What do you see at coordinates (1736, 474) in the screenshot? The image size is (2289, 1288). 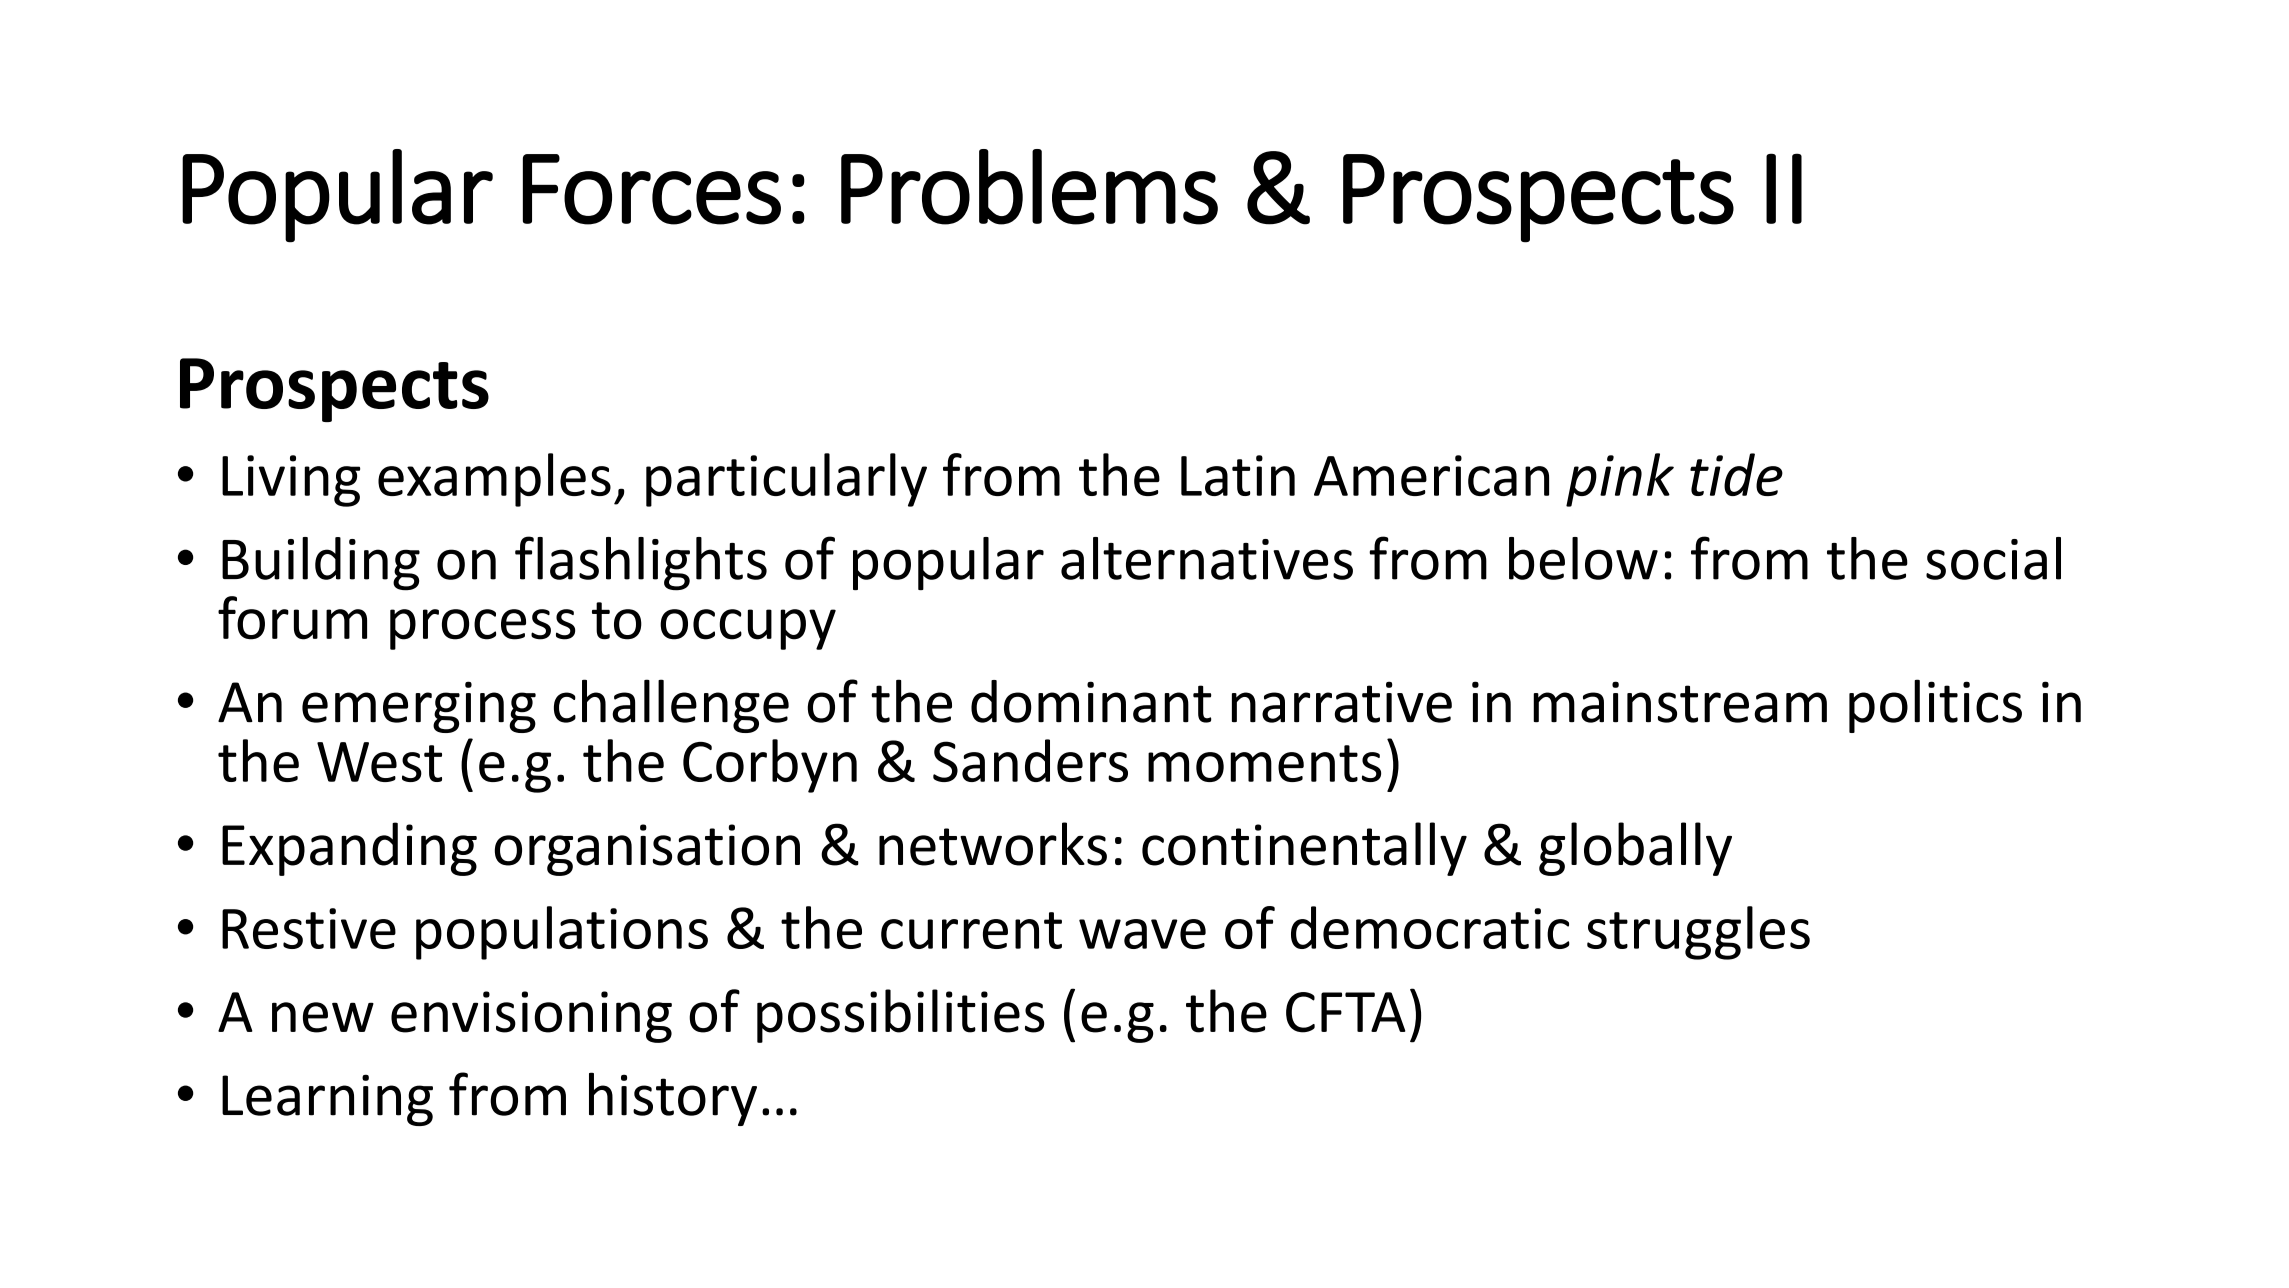 I see `tide` at bounding box center [1736, 474].
